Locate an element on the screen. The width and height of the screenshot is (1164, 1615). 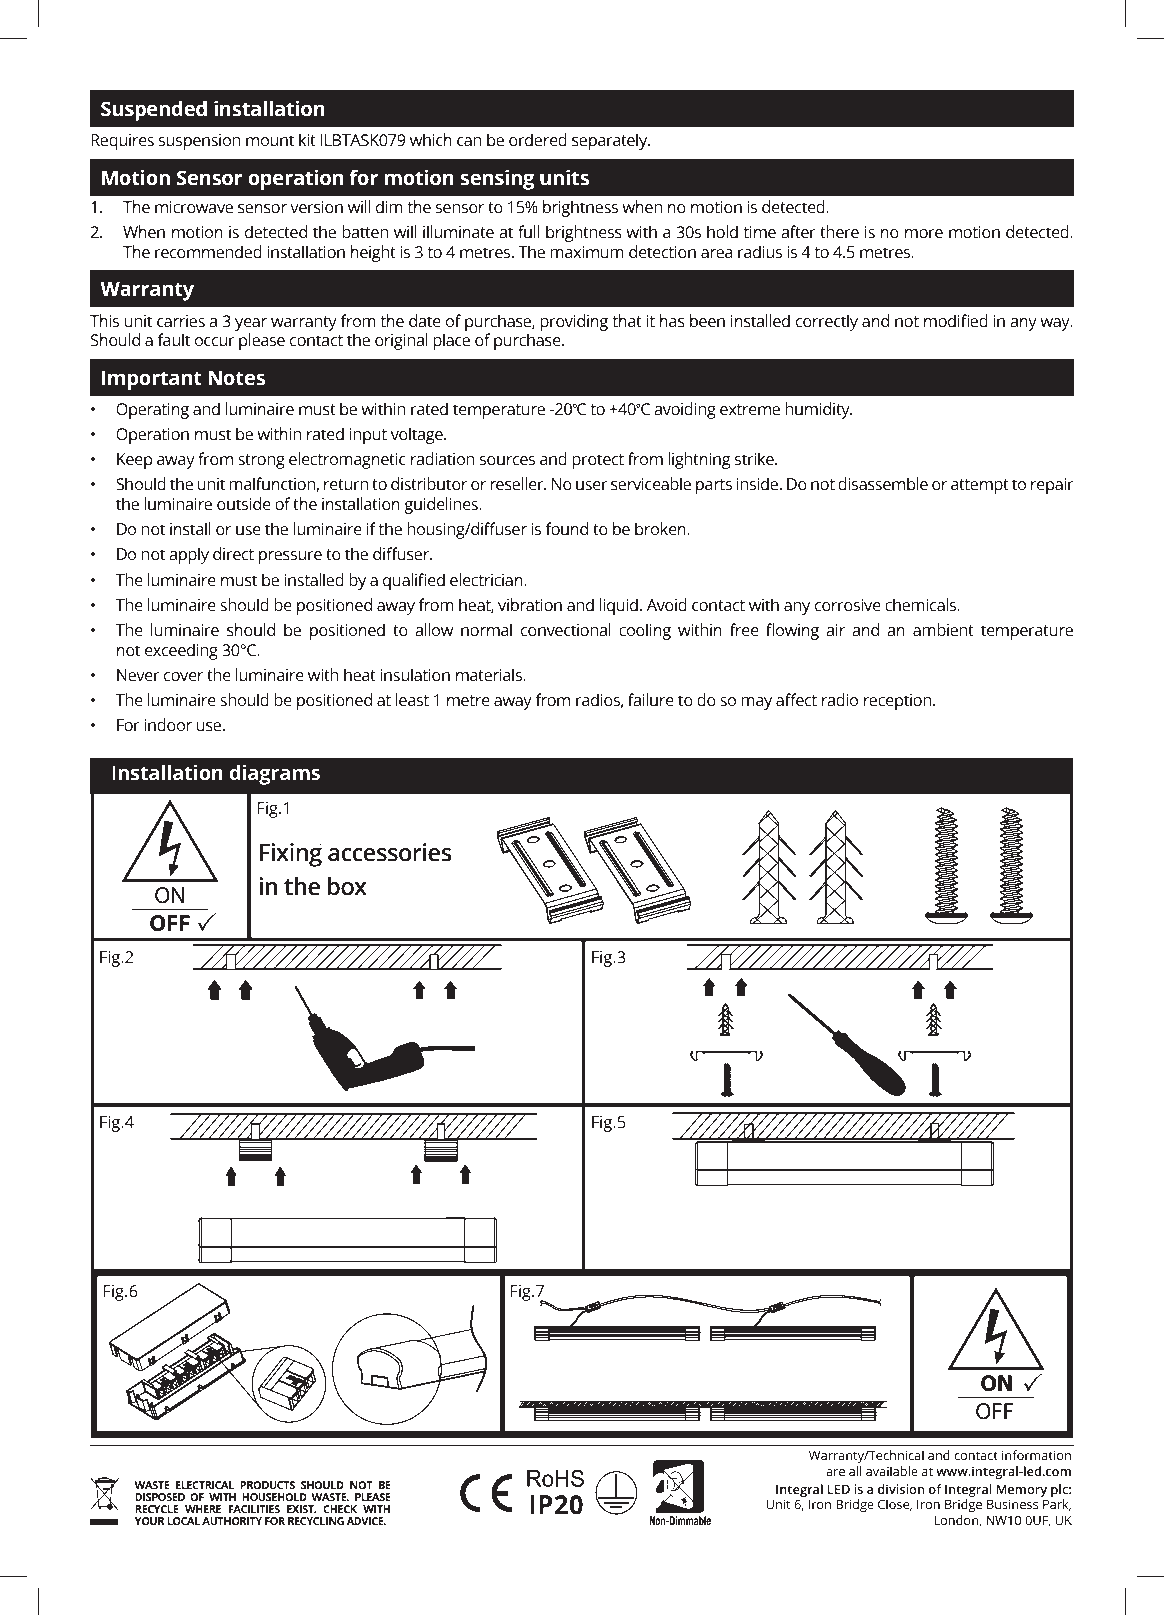
ELECTRICAL is located at coordinates (205, 1485).
